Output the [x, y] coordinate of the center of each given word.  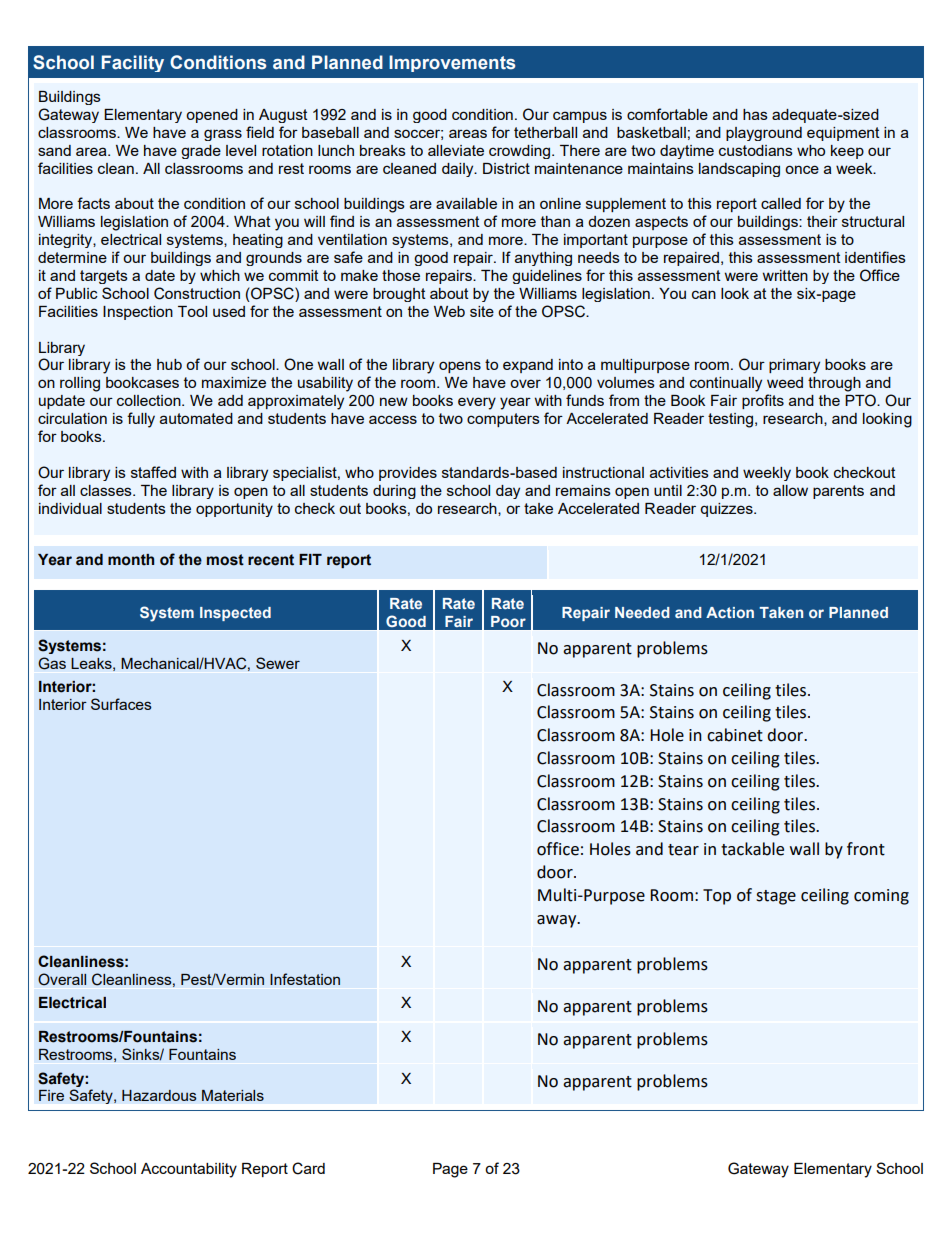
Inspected [235, 614]
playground [764, 134]
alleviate [456, 150]
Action [730, 612]
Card [308, 1168]
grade [201, 152]
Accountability [189, 1170]
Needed [642, 612]
